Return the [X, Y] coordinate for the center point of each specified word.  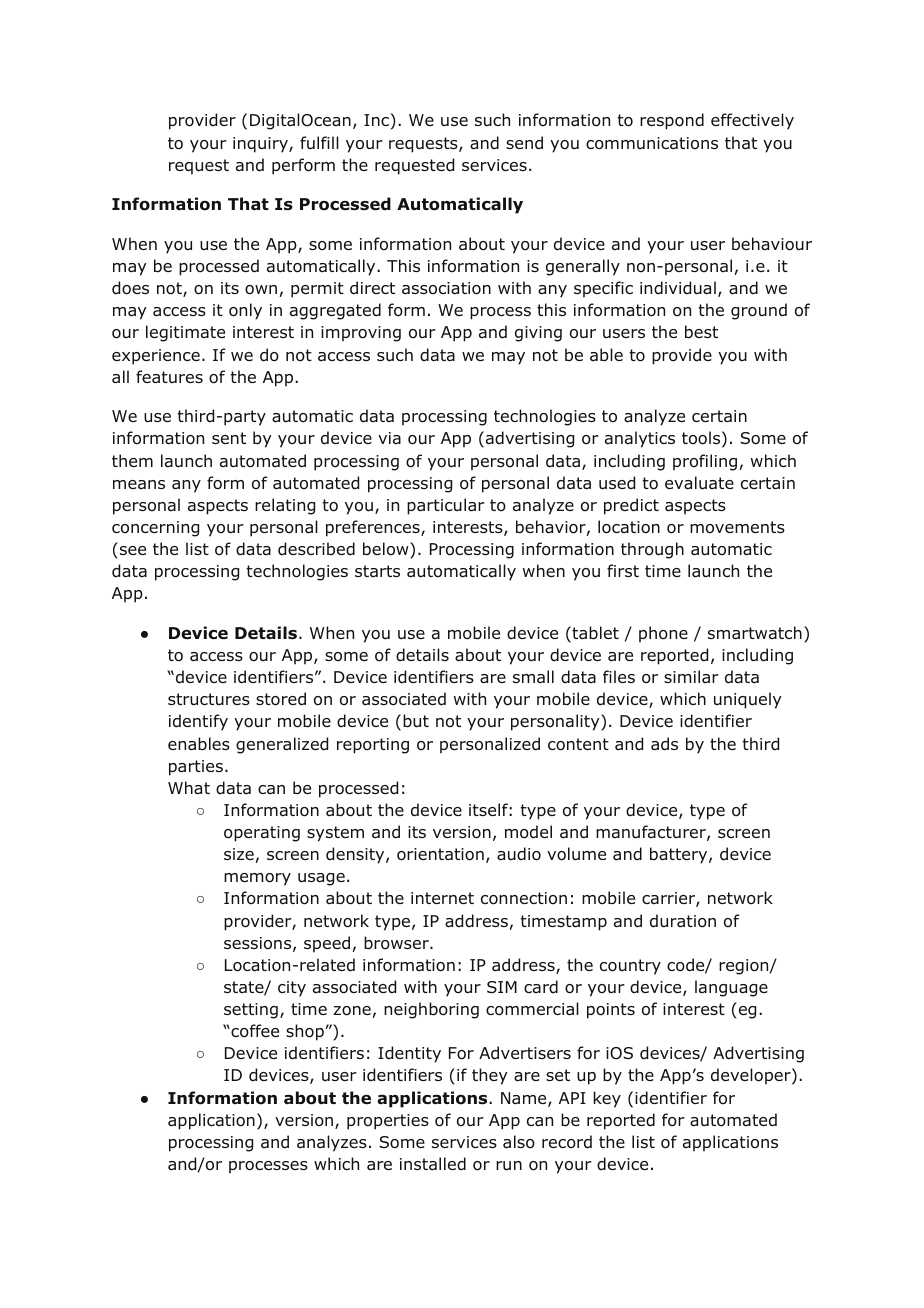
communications [652, 143]
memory [257, 879]
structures [209, 699]
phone [663, 634]
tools [701, 438]
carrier [669, 899]
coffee [254, 1031]
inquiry [261, 145]
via [389, 438]
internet [442, 898]
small [533, 676]
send [524, 143]
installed [433, 1164]
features [169, 377]
